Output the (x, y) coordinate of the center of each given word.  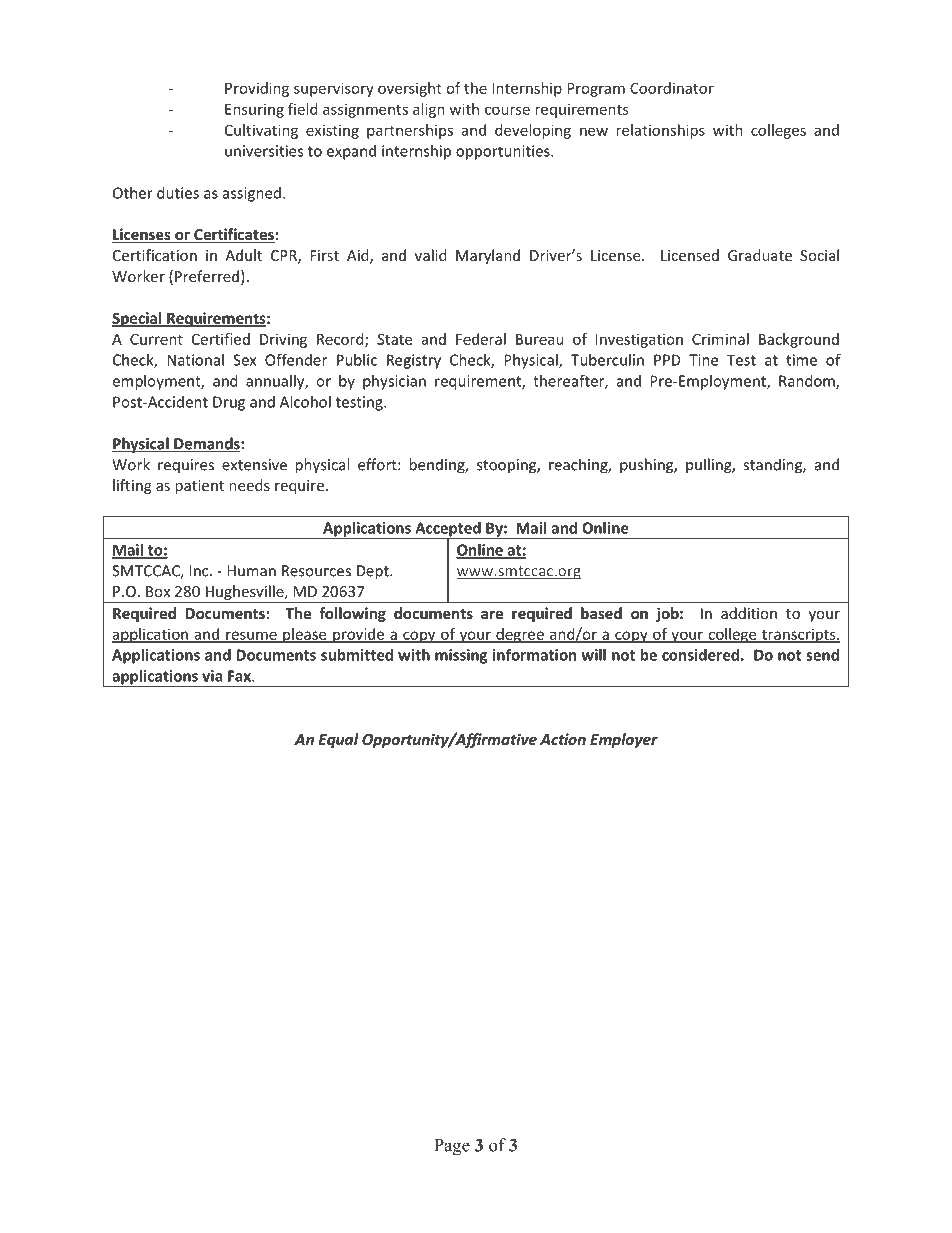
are (492, 614)
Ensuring (254, 110)
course (507, 110)
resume (251, 636)
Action (563, 739)
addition (749, 613)
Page (452, 1147)
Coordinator (672, 88)
